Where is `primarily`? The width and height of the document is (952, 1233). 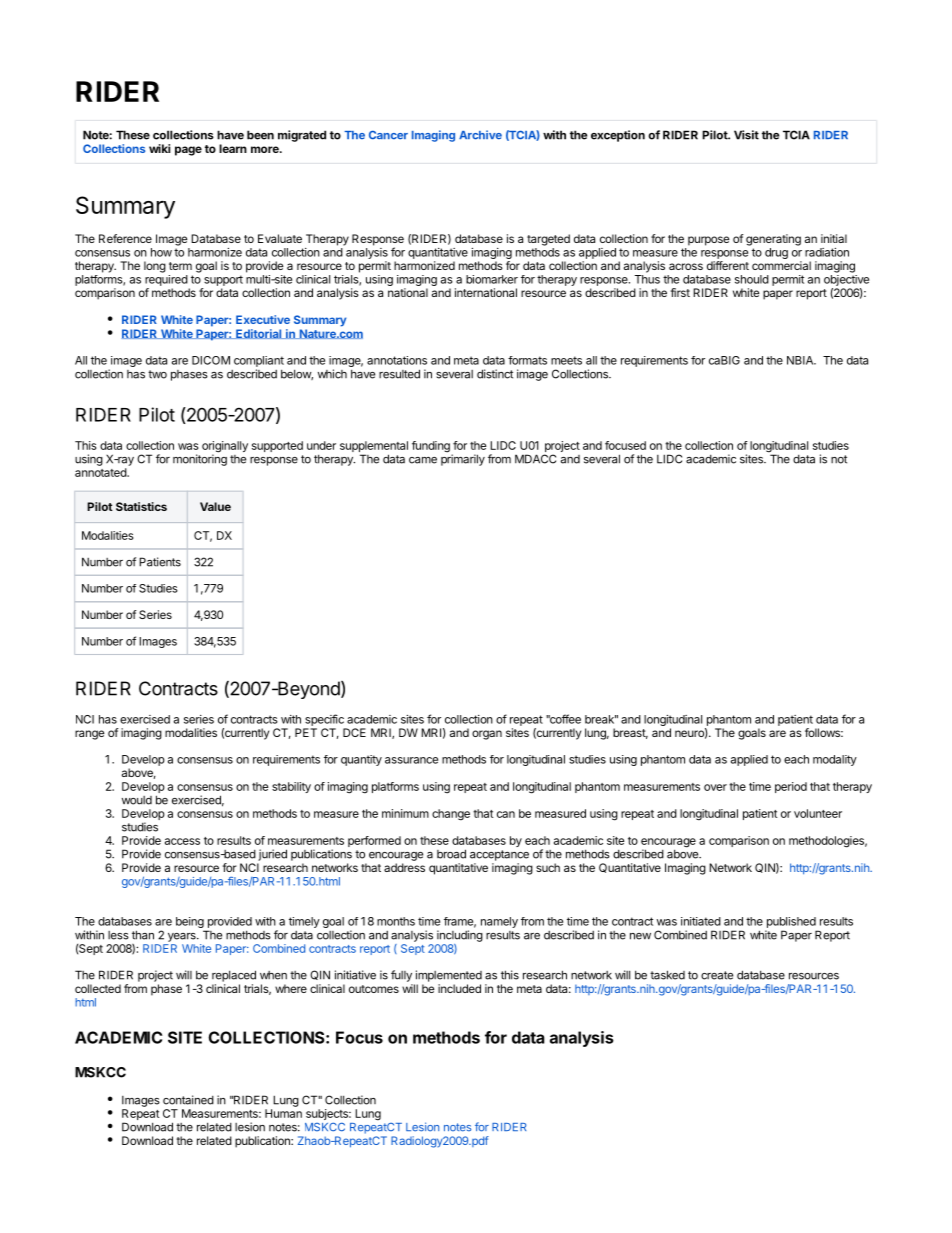
primarily is located at coordinates (463, 459).
